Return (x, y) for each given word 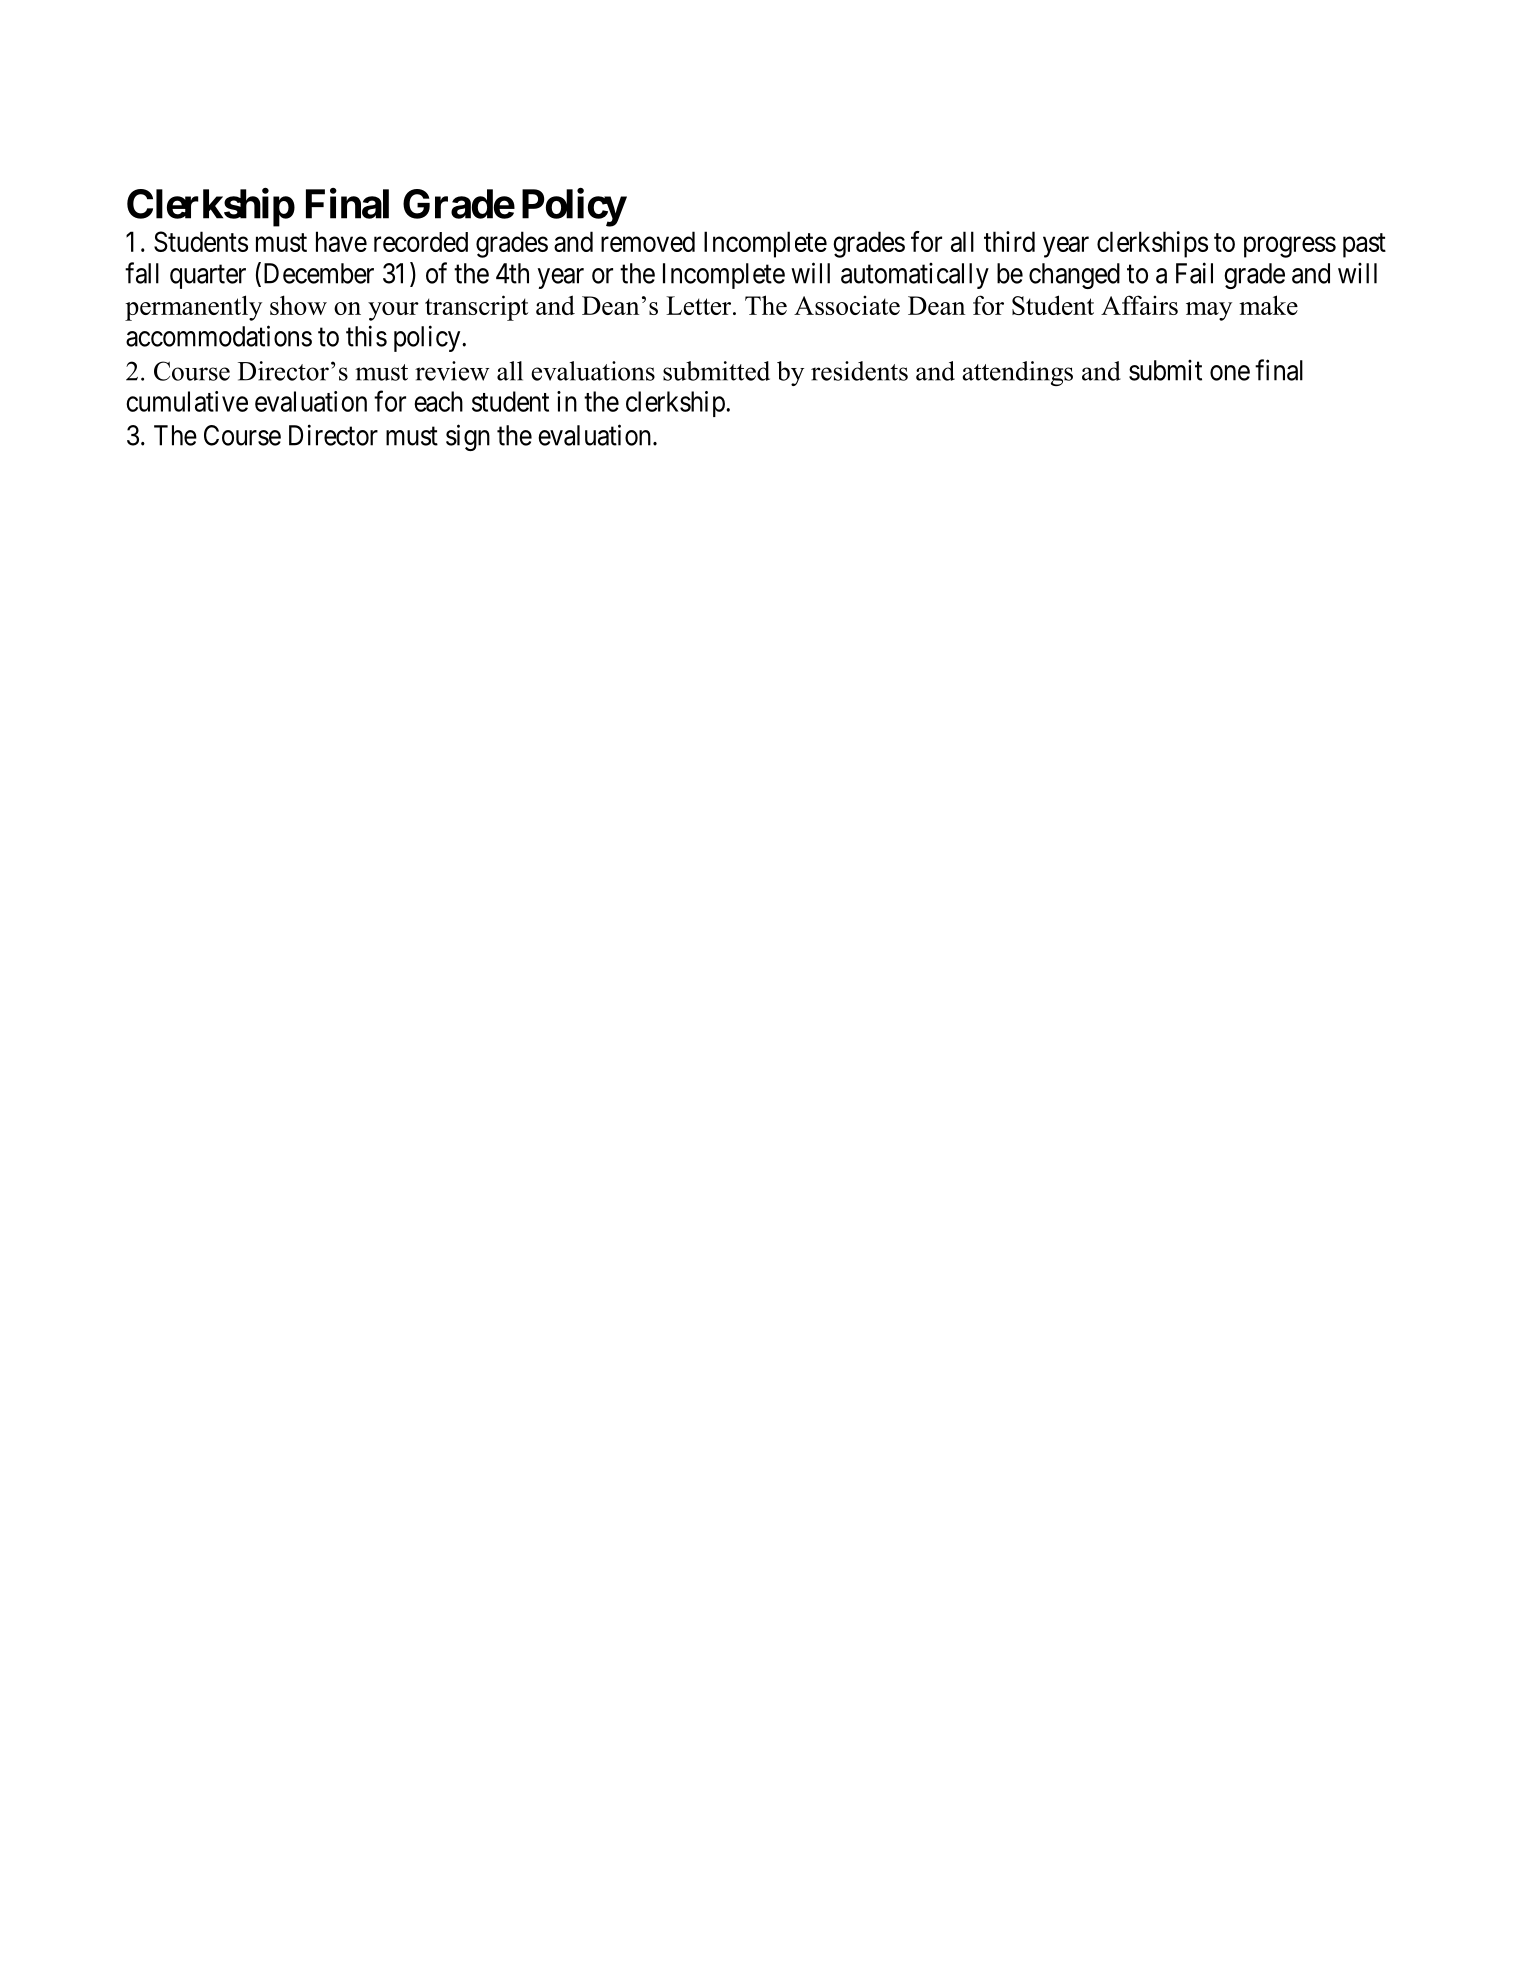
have (341, 241)
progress (1290, 247)
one (1230, 373)
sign (468, 437)
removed (648, 241)
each (438, 401)
